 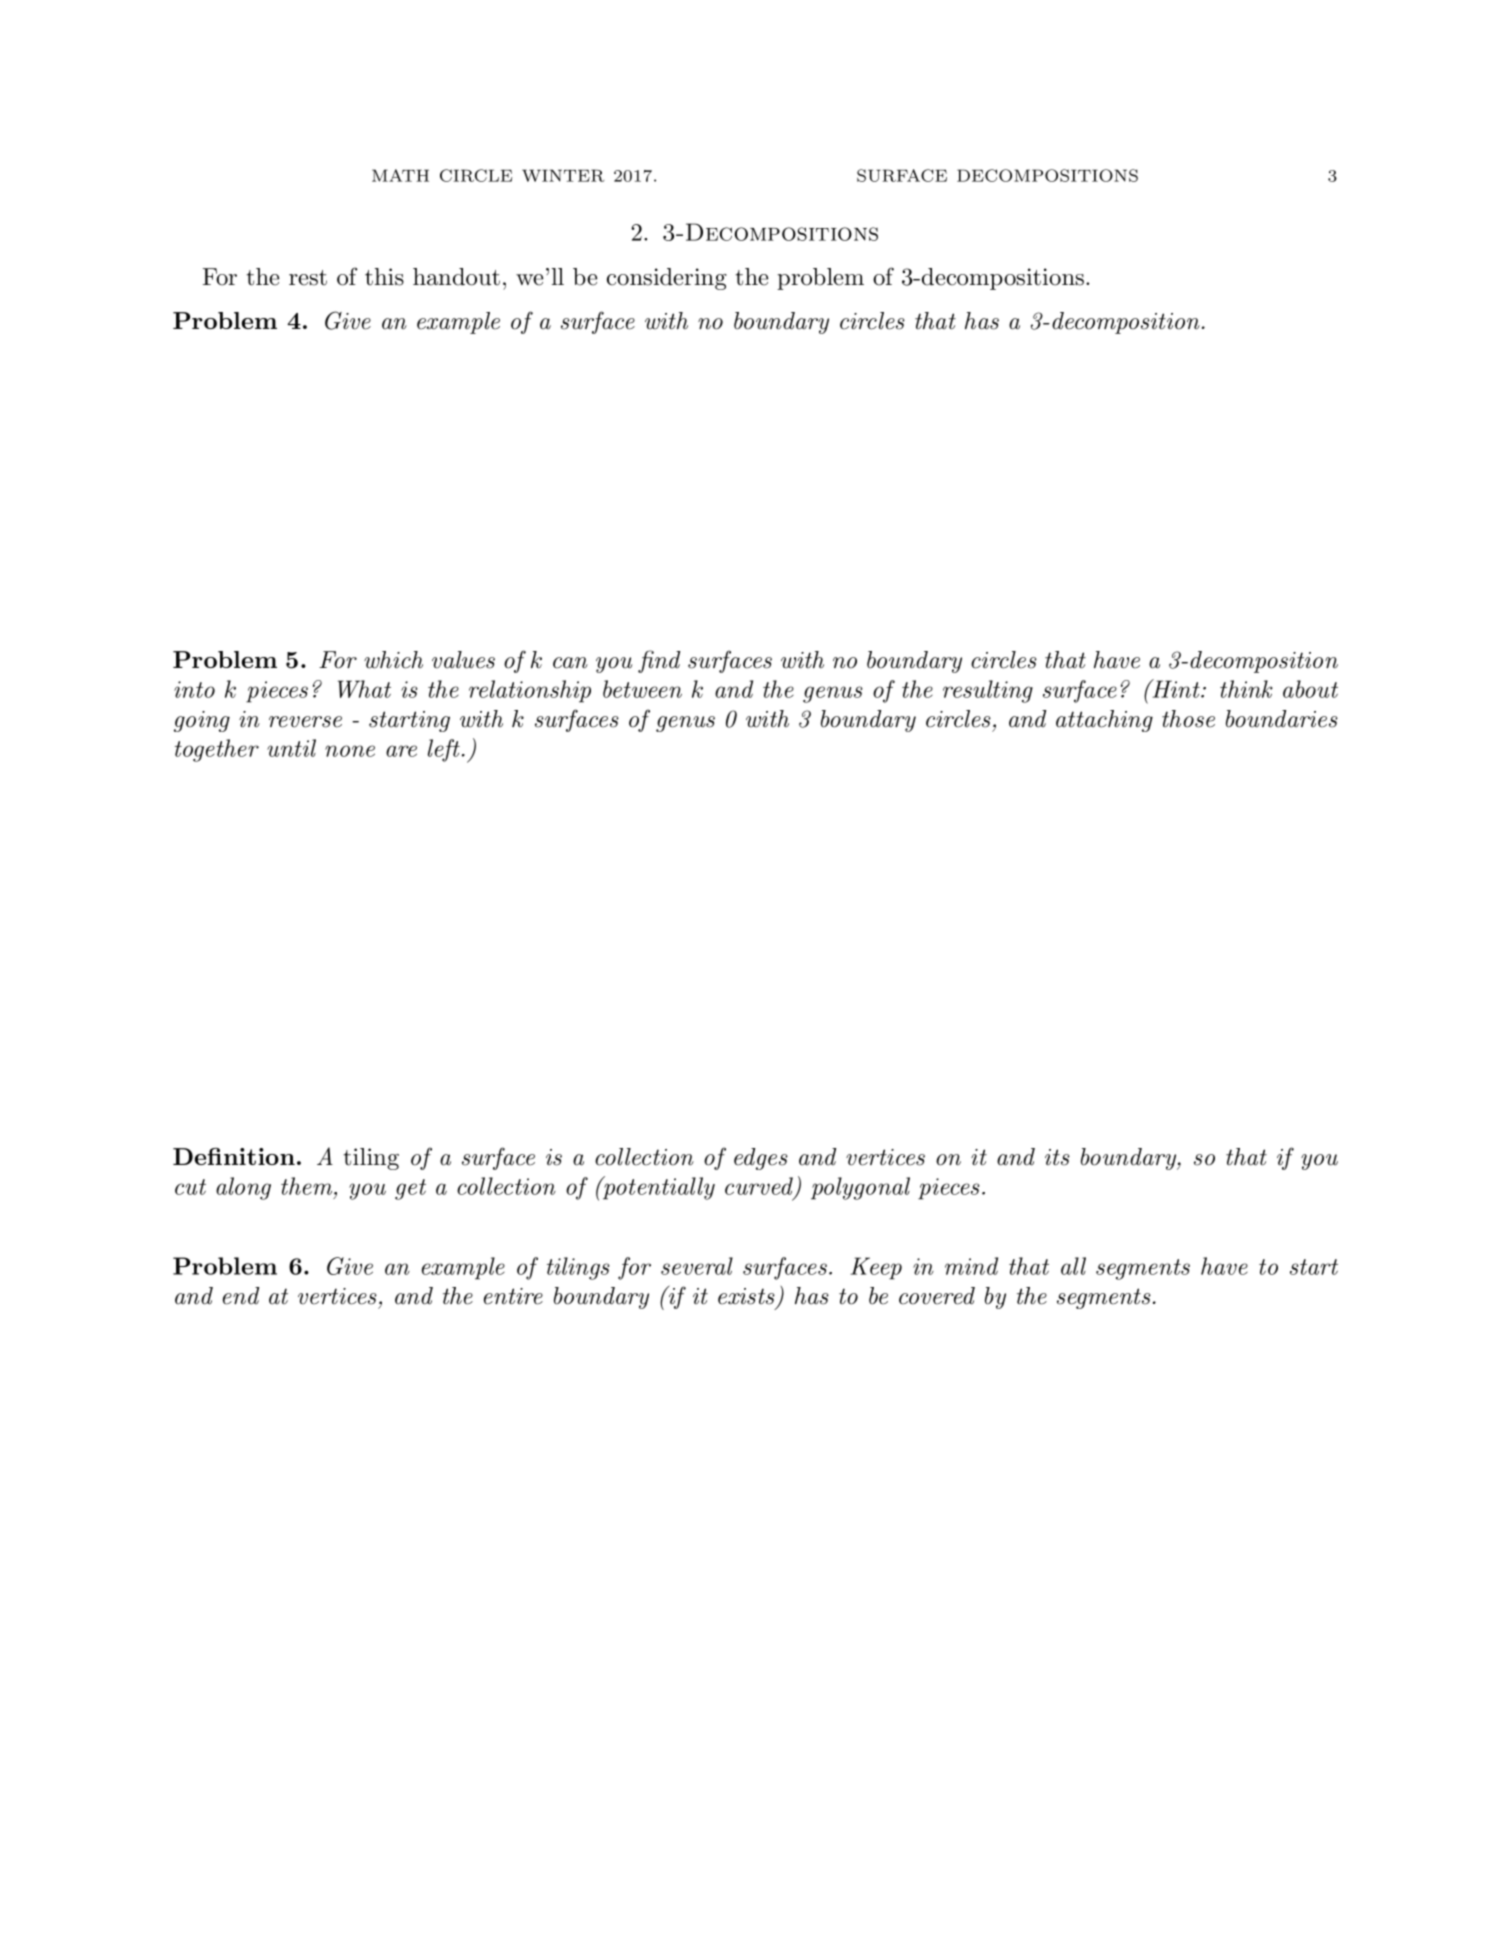 I want to click on MATH, so click(x=400, y=175).
